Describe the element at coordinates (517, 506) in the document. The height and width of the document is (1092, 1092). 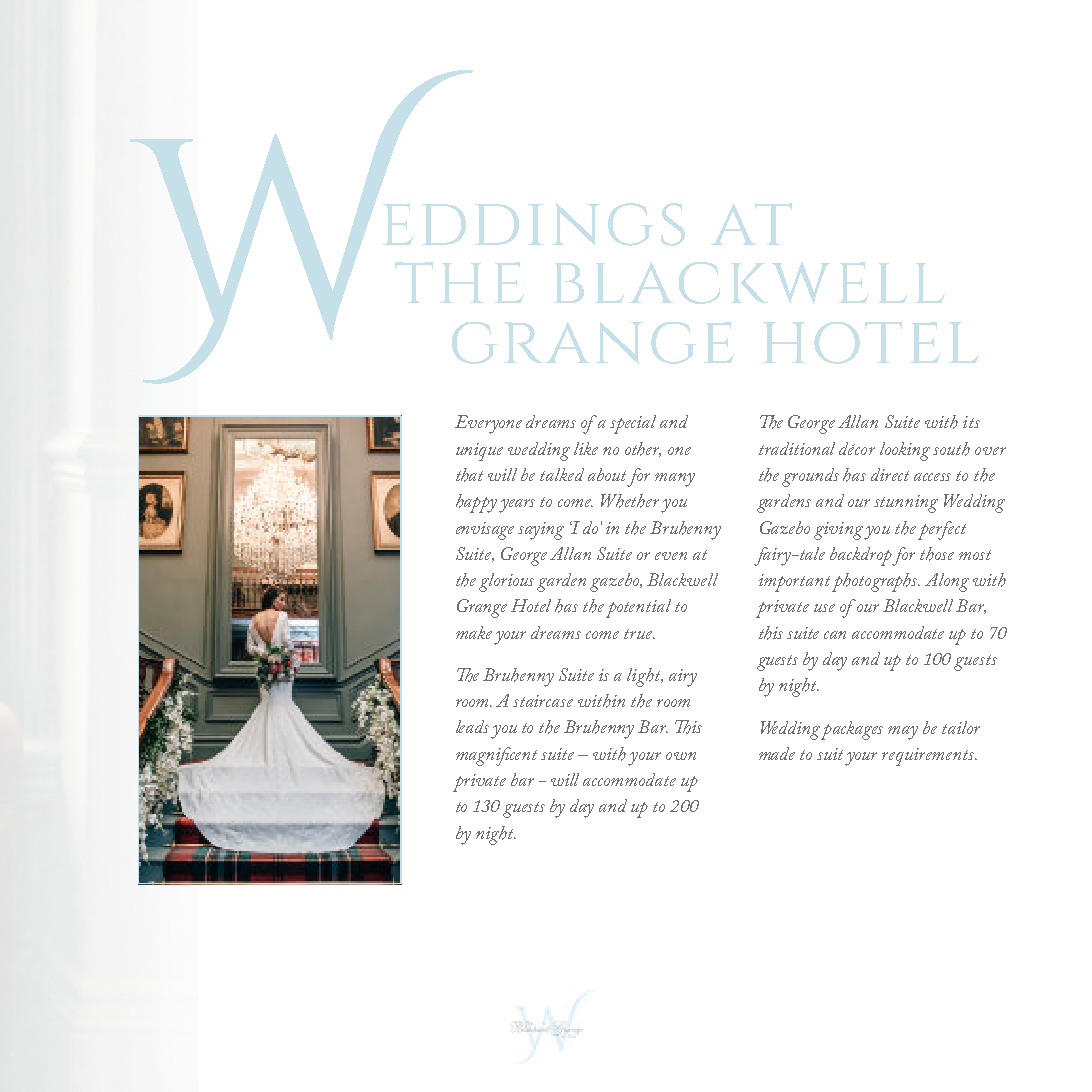
I see `years` at that location.
